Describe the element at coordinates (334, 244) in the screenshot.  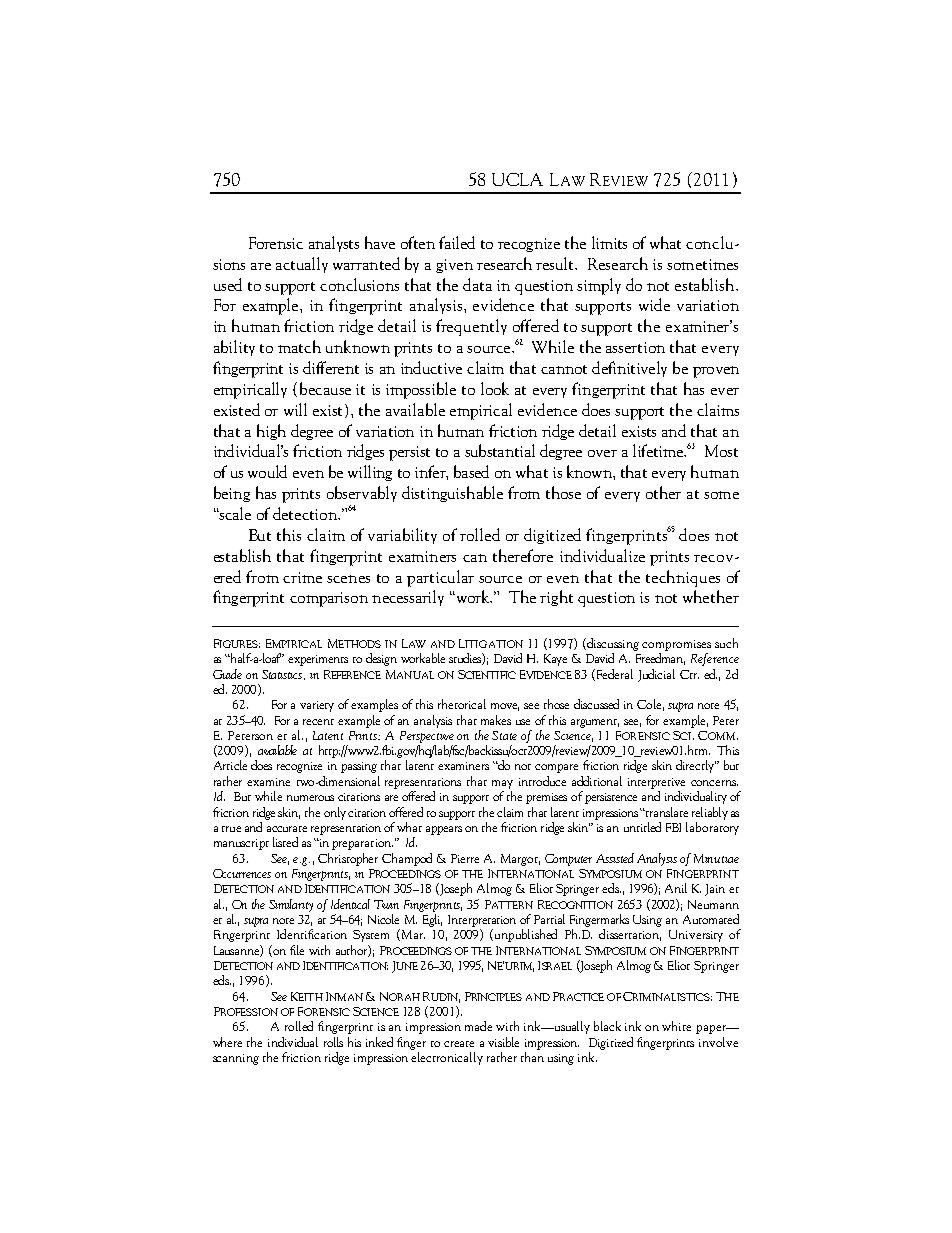
I see `analysts` at that location.
